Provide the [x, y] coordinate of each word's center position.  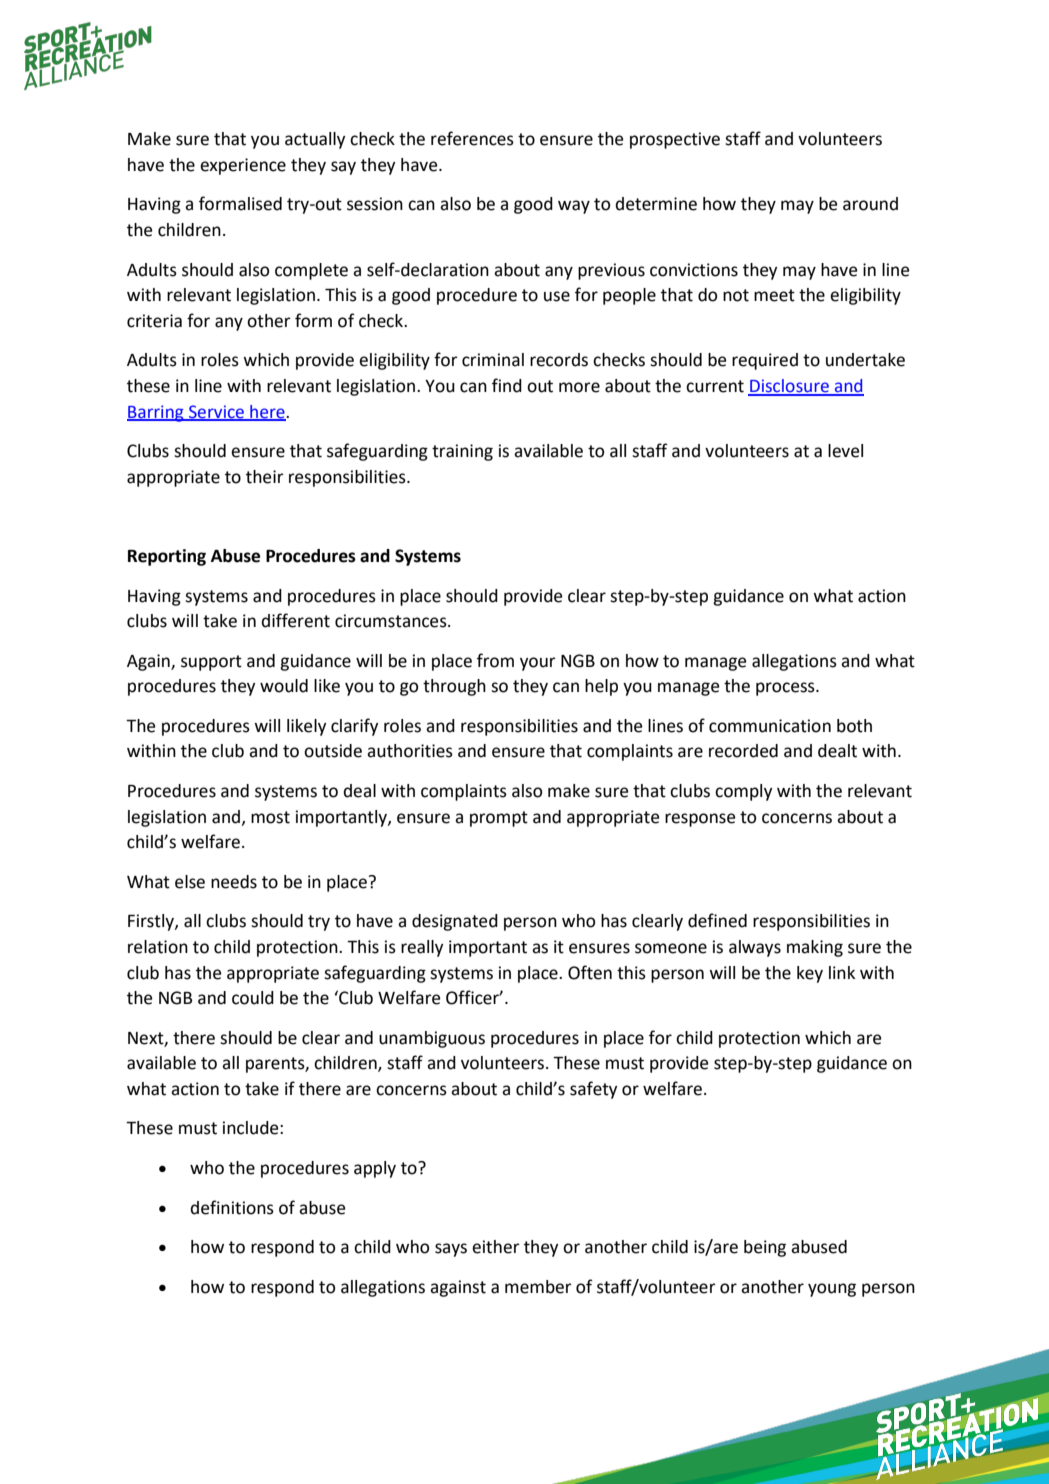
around [870, 204]
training [462, 452]
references [472, 138]
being [765, 1248]
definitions [232, 1207]
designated [455, 922]
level [845, 451]
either [496, 1247]
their [265, 477]
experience [243, 166]
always [755, 948]
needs [234, 882]
